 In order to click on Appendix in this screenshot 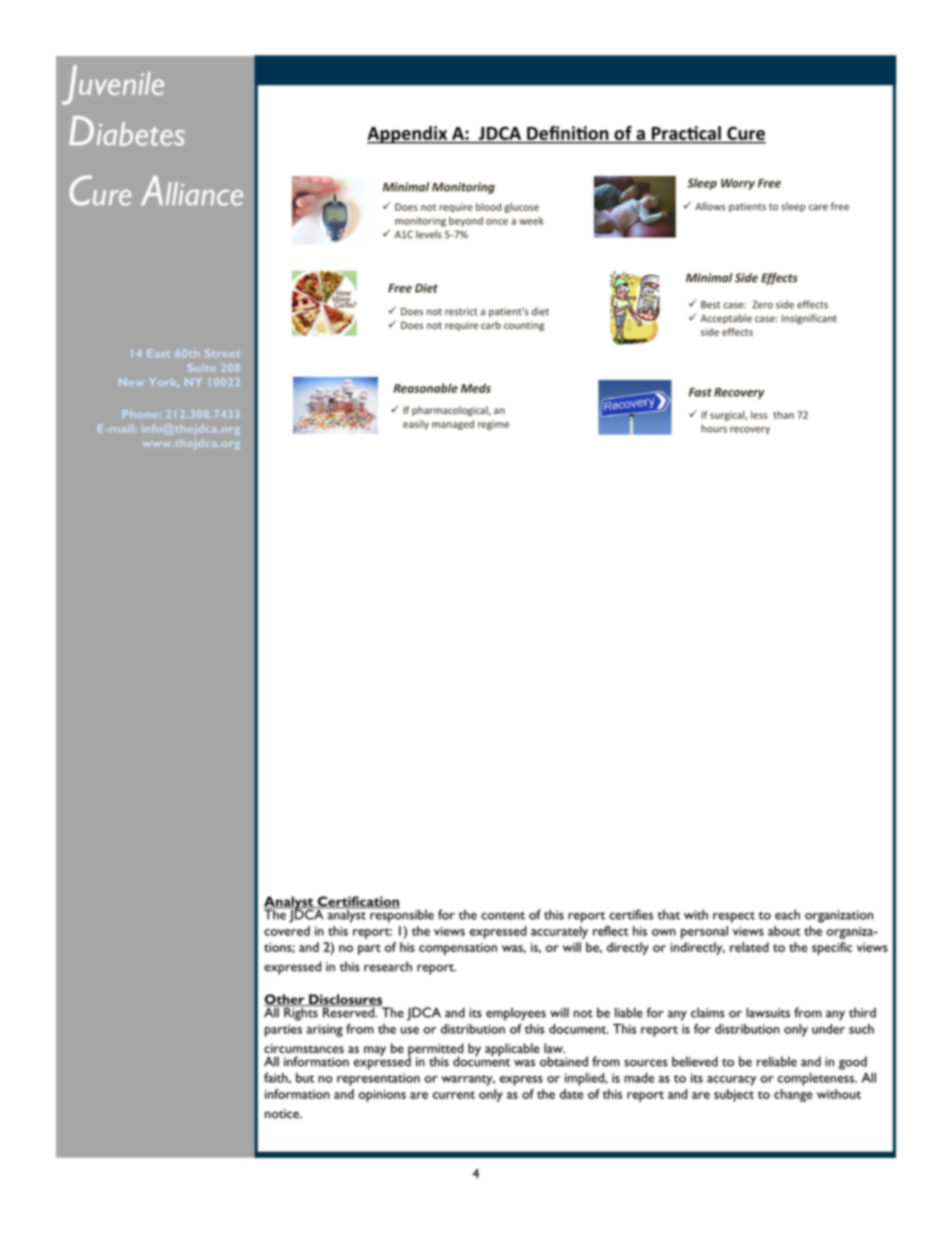, I will do `click(408, 135)`.
